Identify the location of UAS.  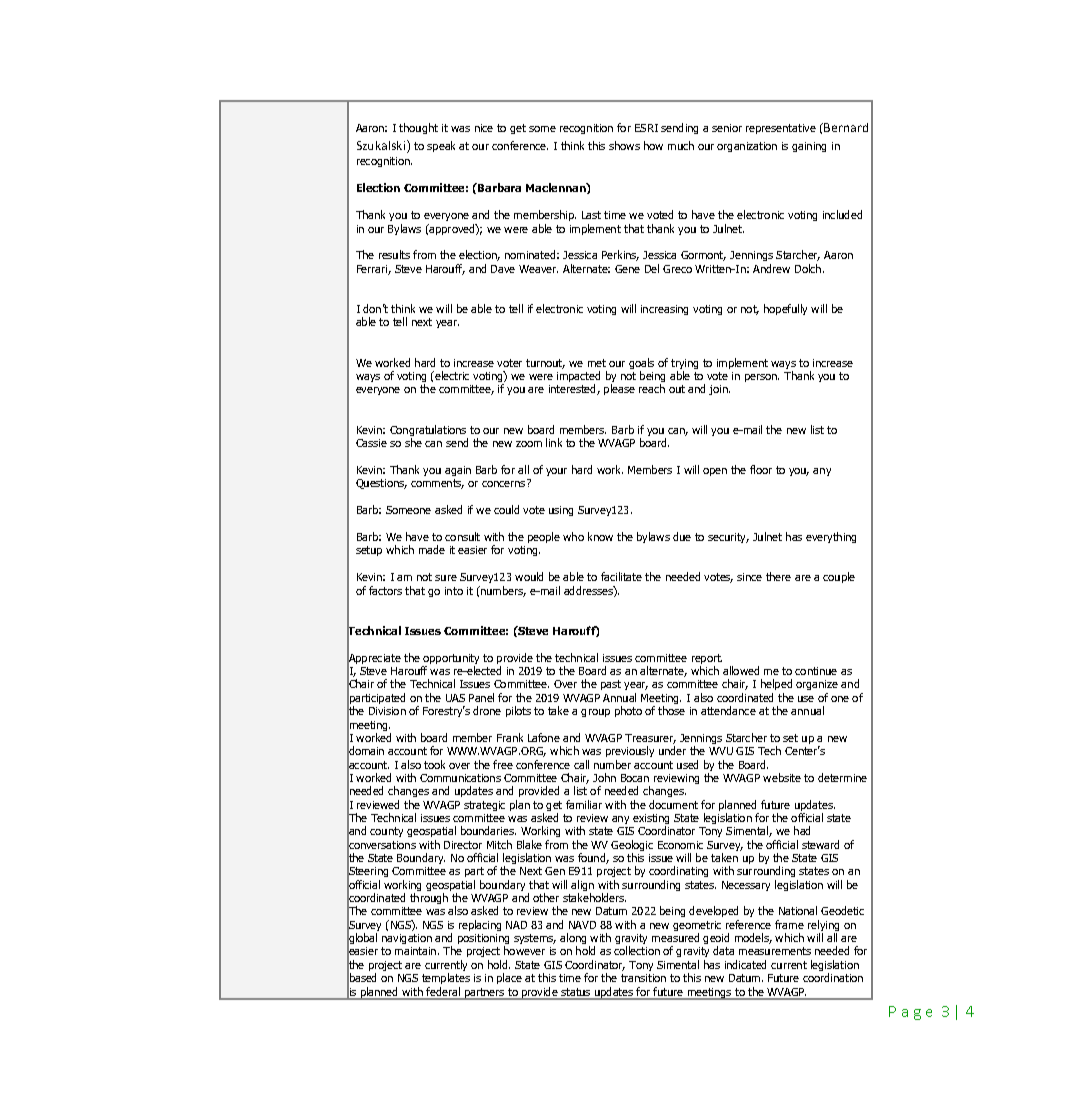
(455, 698).
